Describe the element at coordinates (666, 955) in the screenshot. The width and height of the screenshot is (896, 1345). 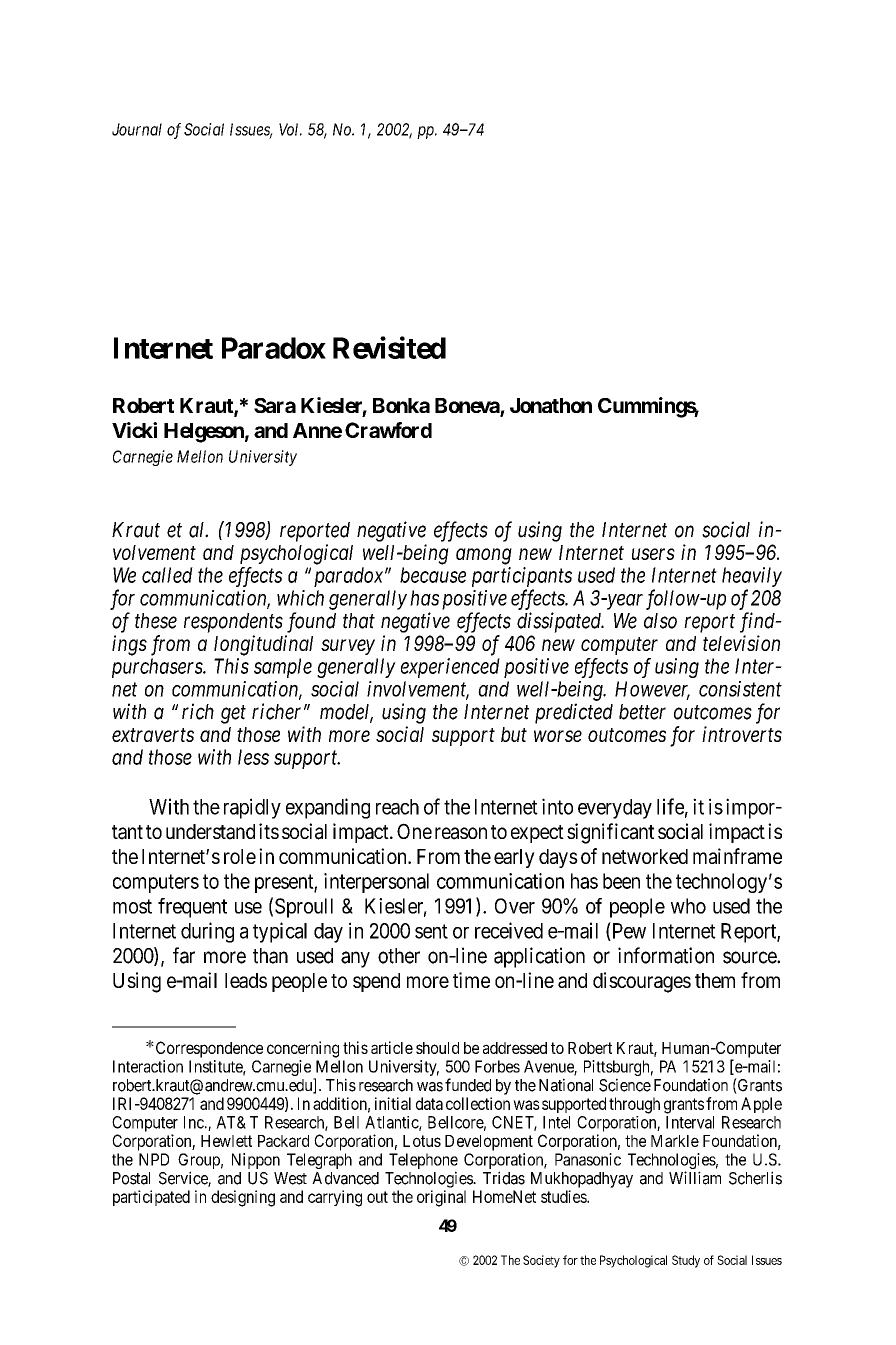
I see `information` at that location.
